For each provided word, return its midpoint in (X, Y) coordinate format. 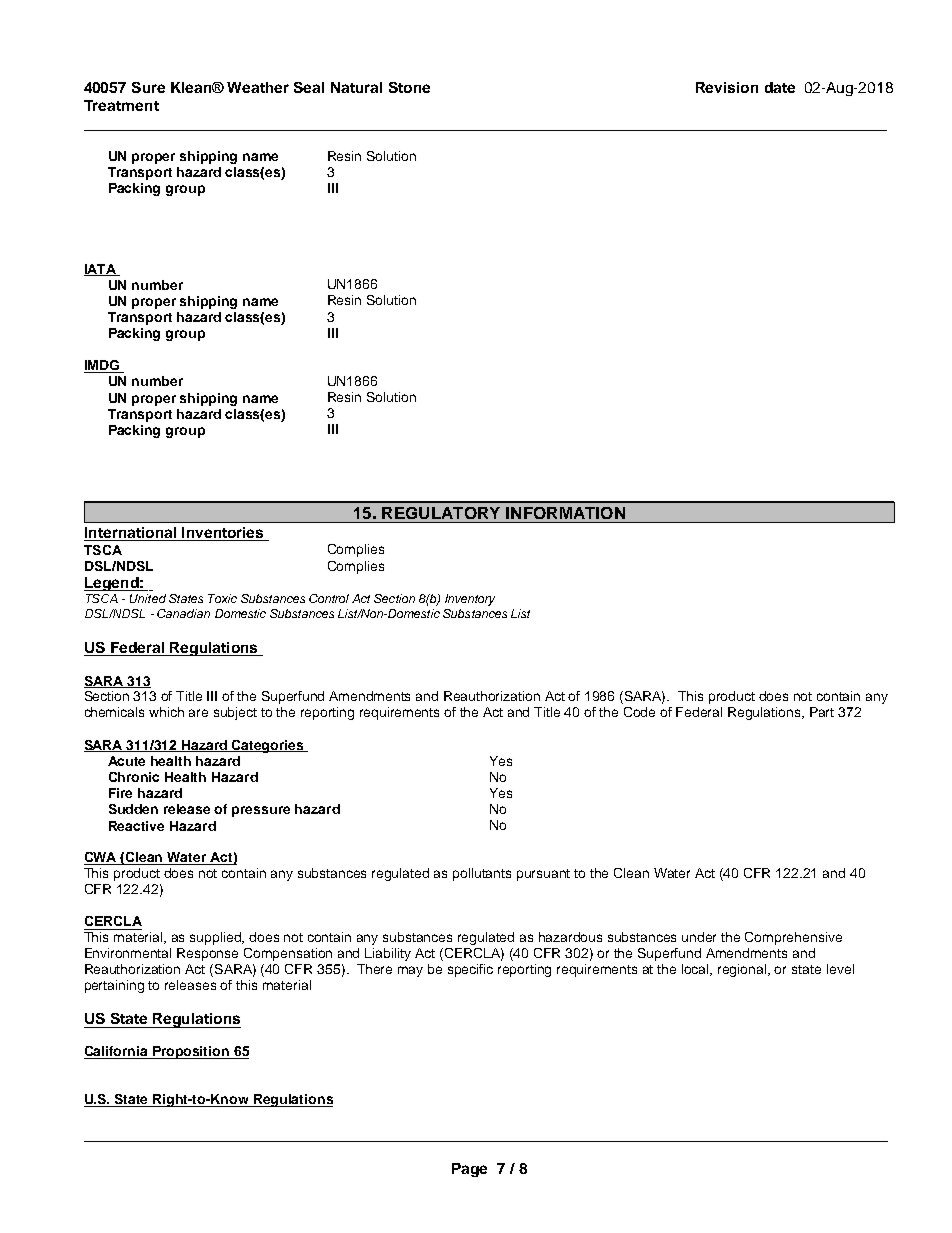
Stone (409, 87)
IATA (101, 270)
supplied (217, 938)
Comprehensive (793, 938)
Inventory (470, 600)
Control (329, 598)
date (780, 87)
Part (822, 712)
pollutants (482, 874)
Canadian (183, 613)
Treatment (121, 105)
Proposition (191, 1052)
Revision (727, 87)
